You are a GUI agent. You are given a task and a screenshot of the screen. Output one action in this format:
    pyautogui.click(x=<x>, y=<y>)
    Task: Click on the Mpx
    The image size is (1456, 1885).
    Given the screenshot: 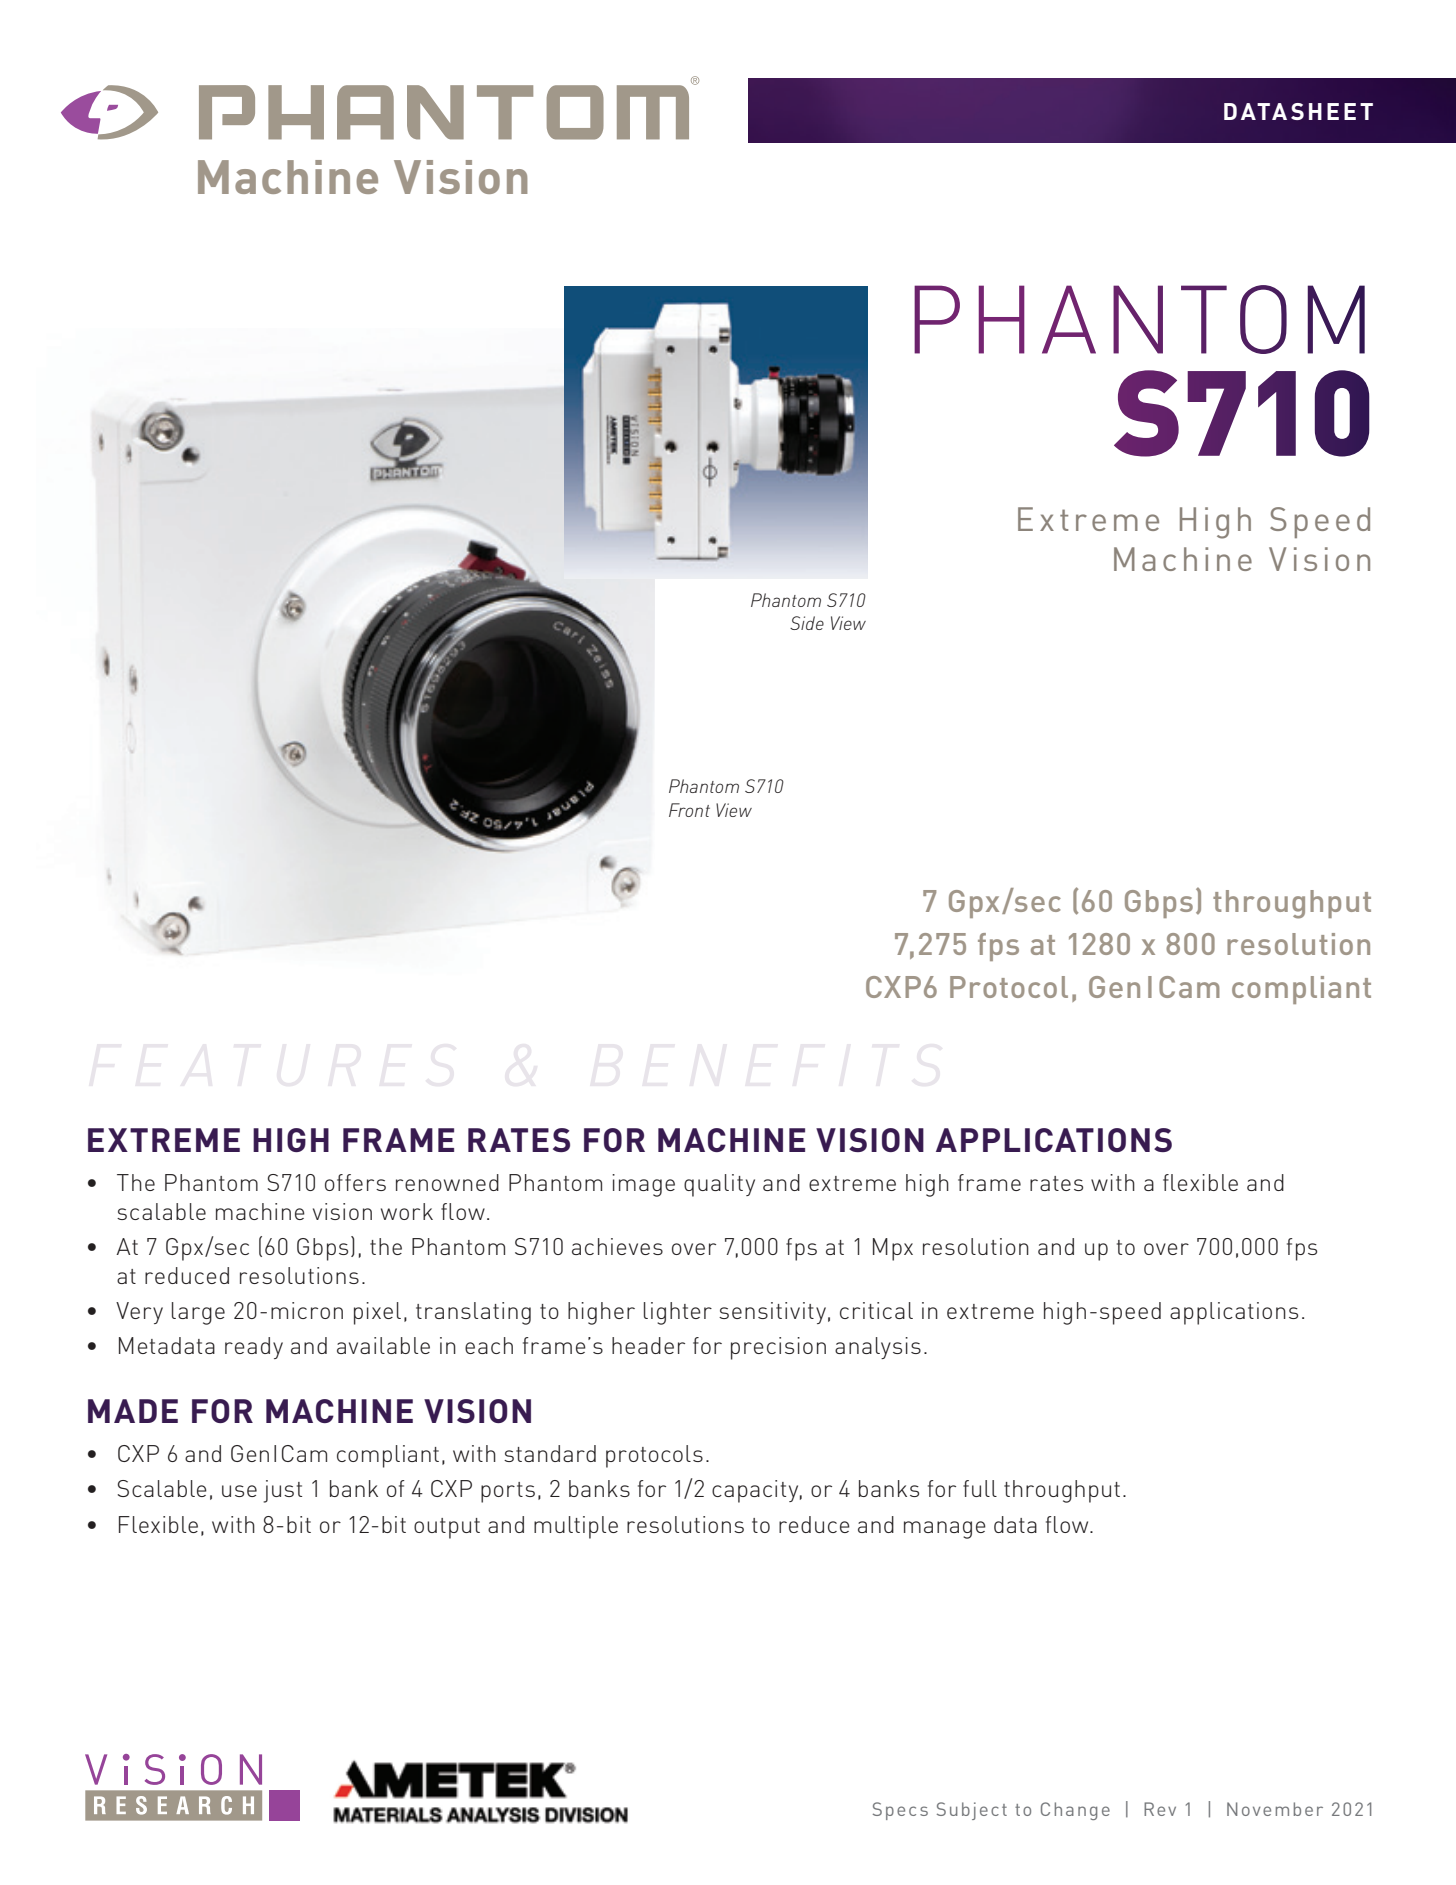 What is the action you would take?
    pyautogui.click(x=893, y=1249)
